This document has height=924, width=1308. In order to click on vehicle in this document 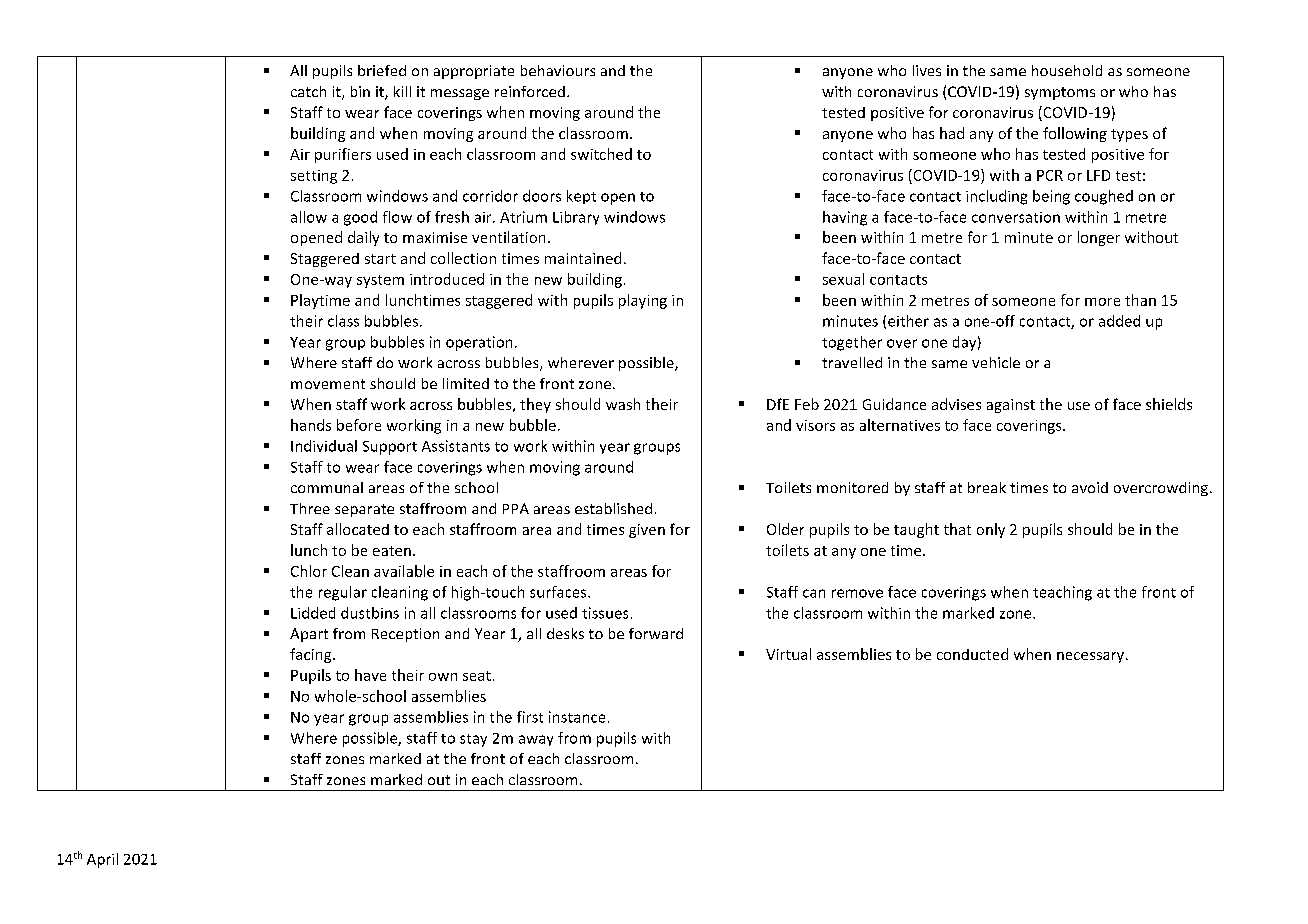, I will do `click(996, 362)`.
